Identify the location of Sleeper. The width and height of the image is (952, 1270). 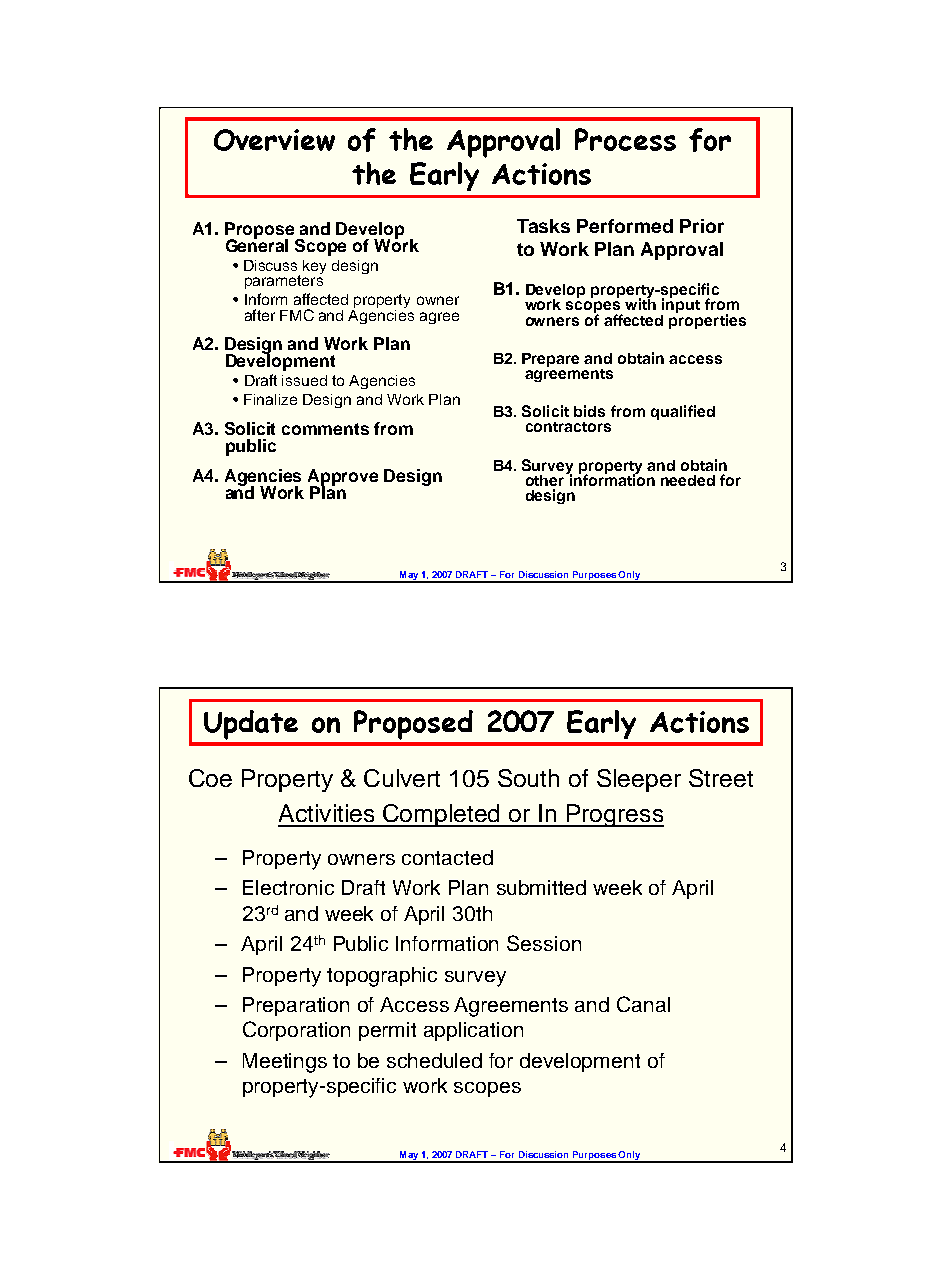
(639, 780).
